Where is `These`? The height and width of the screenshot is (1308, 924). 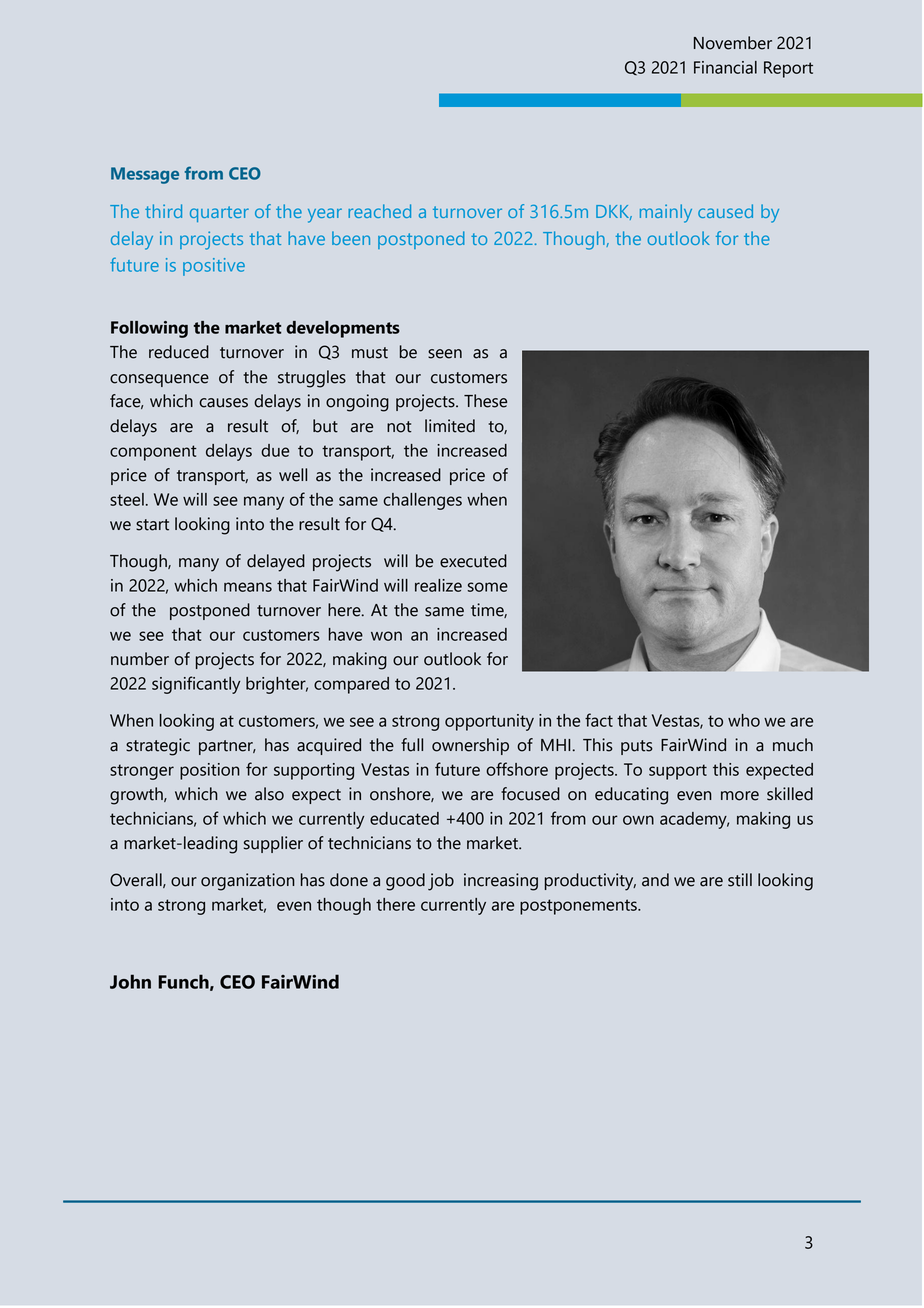
These is located at coordinates (485, 401).
